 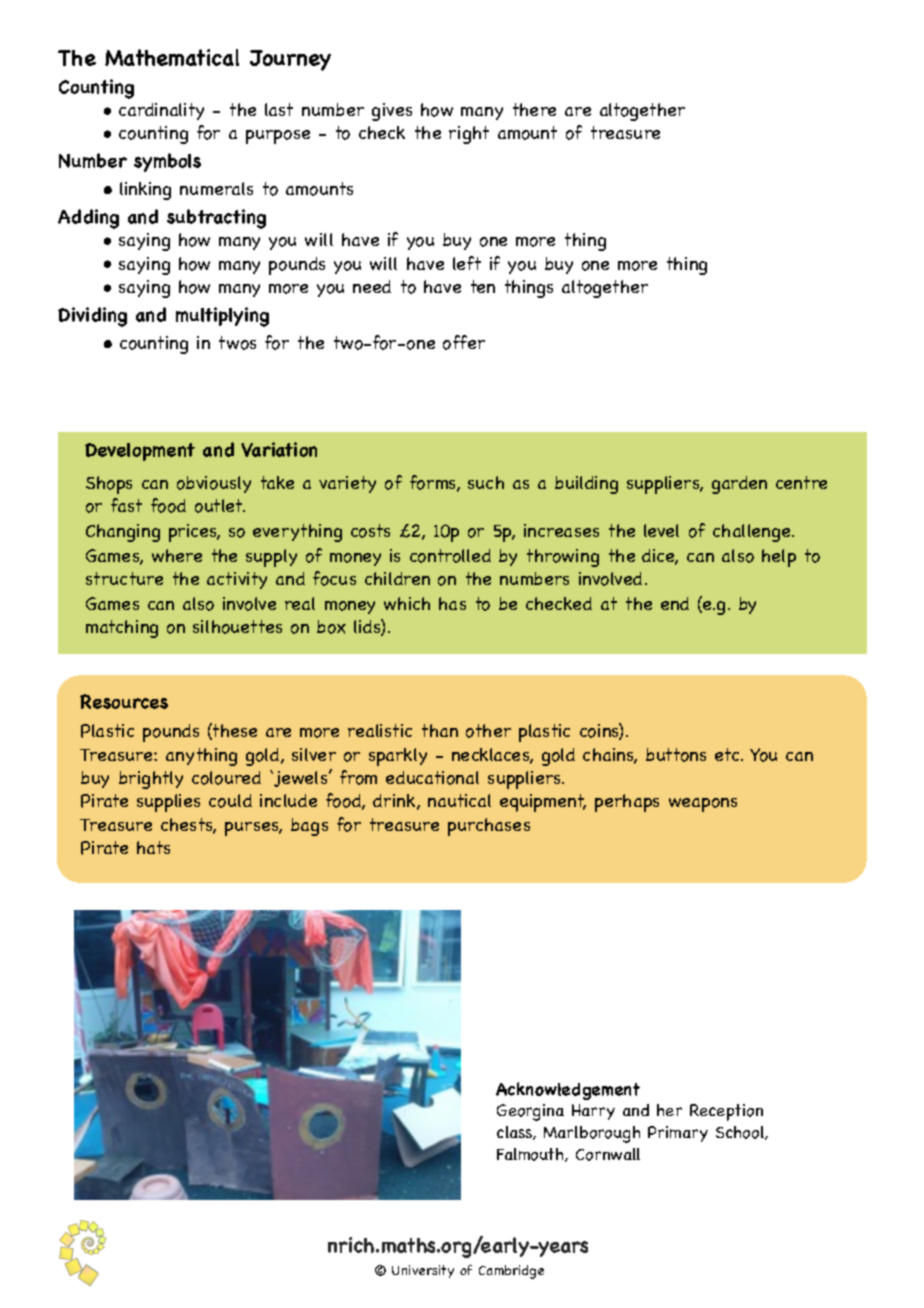 I want to click on weapons, so click(x=703, y=805).
